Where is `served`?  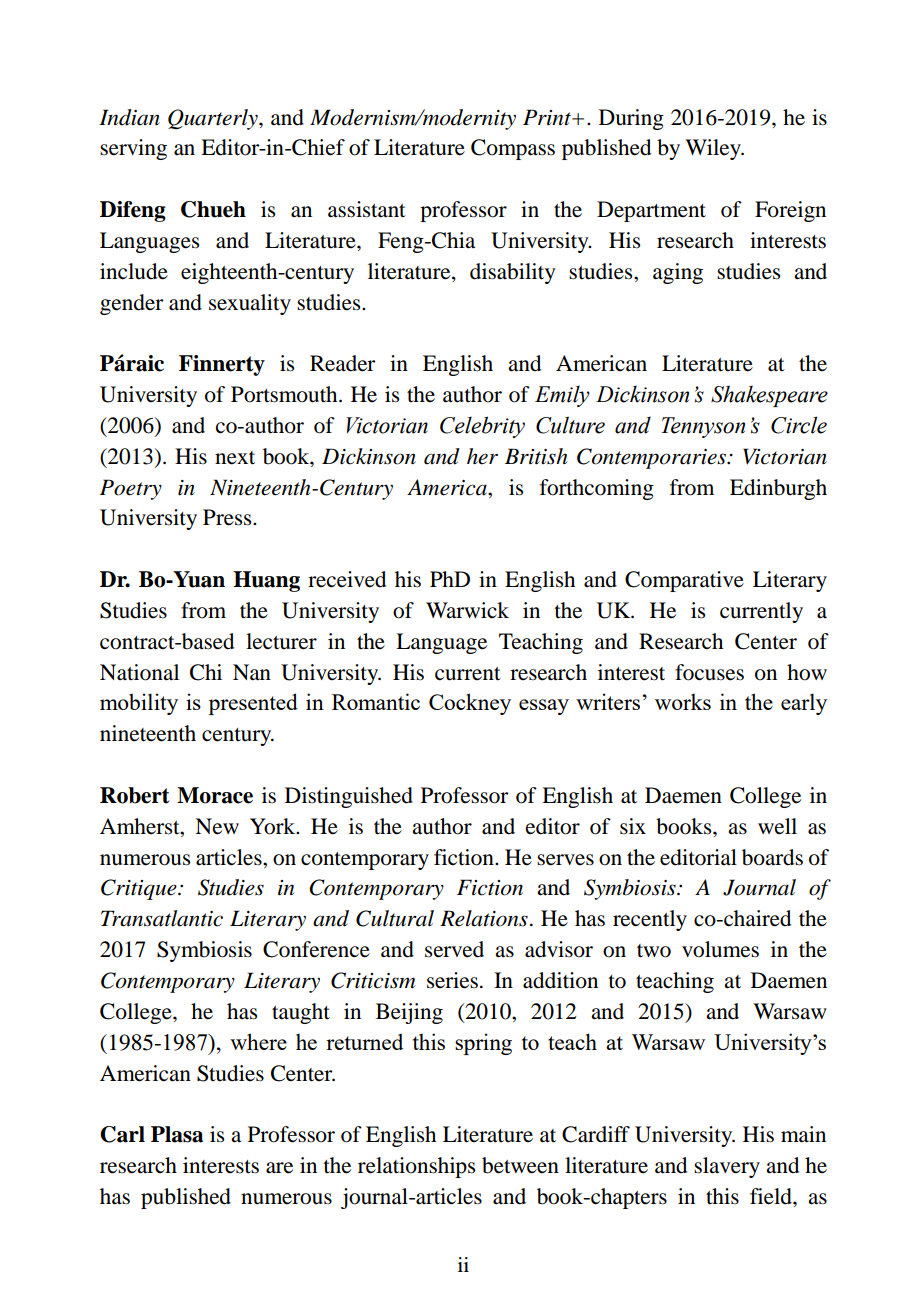 served is located at coordinates (454, 949).
